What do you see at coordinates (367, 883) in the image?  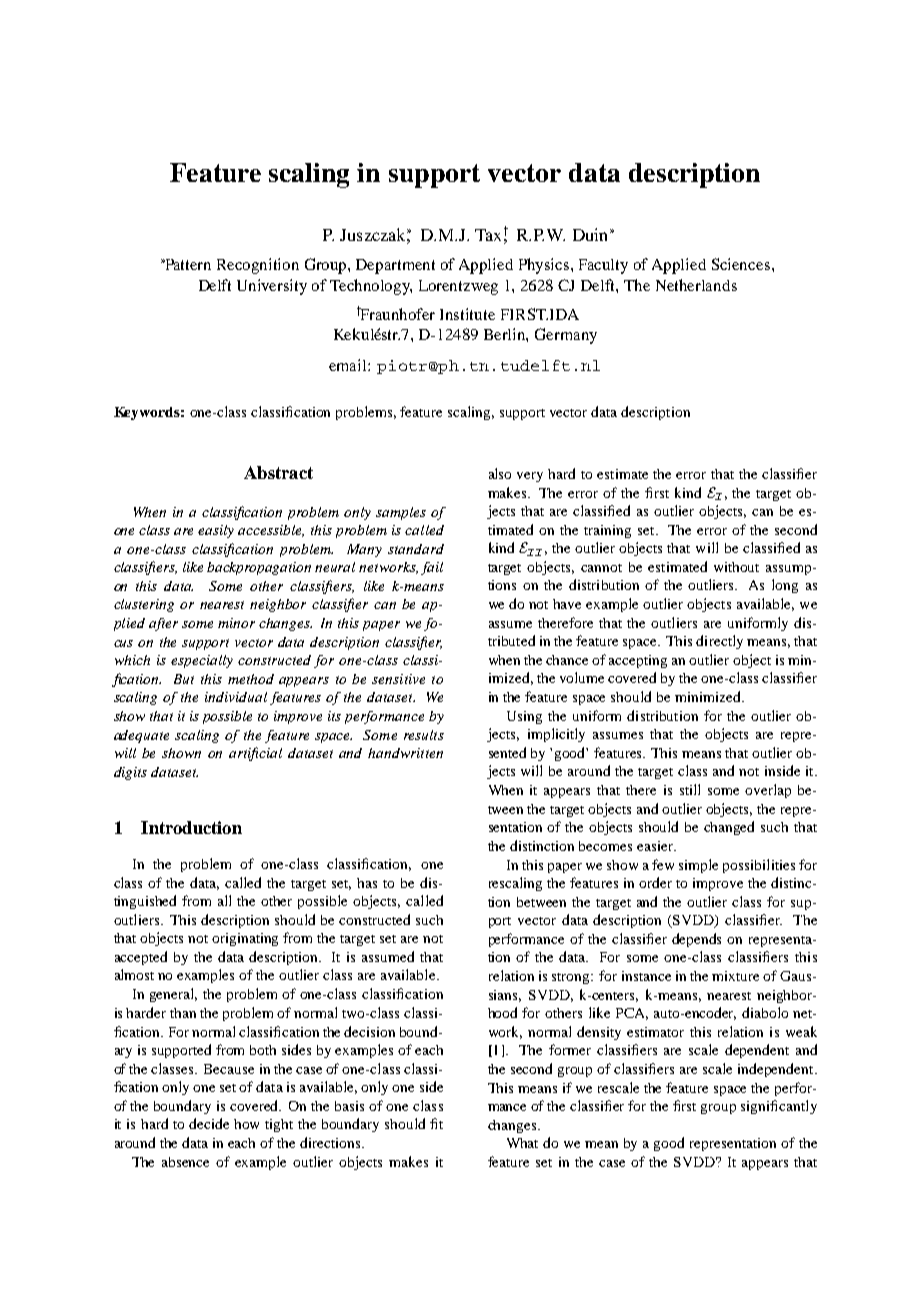 I see `has` at bounding box center [367, 883].
